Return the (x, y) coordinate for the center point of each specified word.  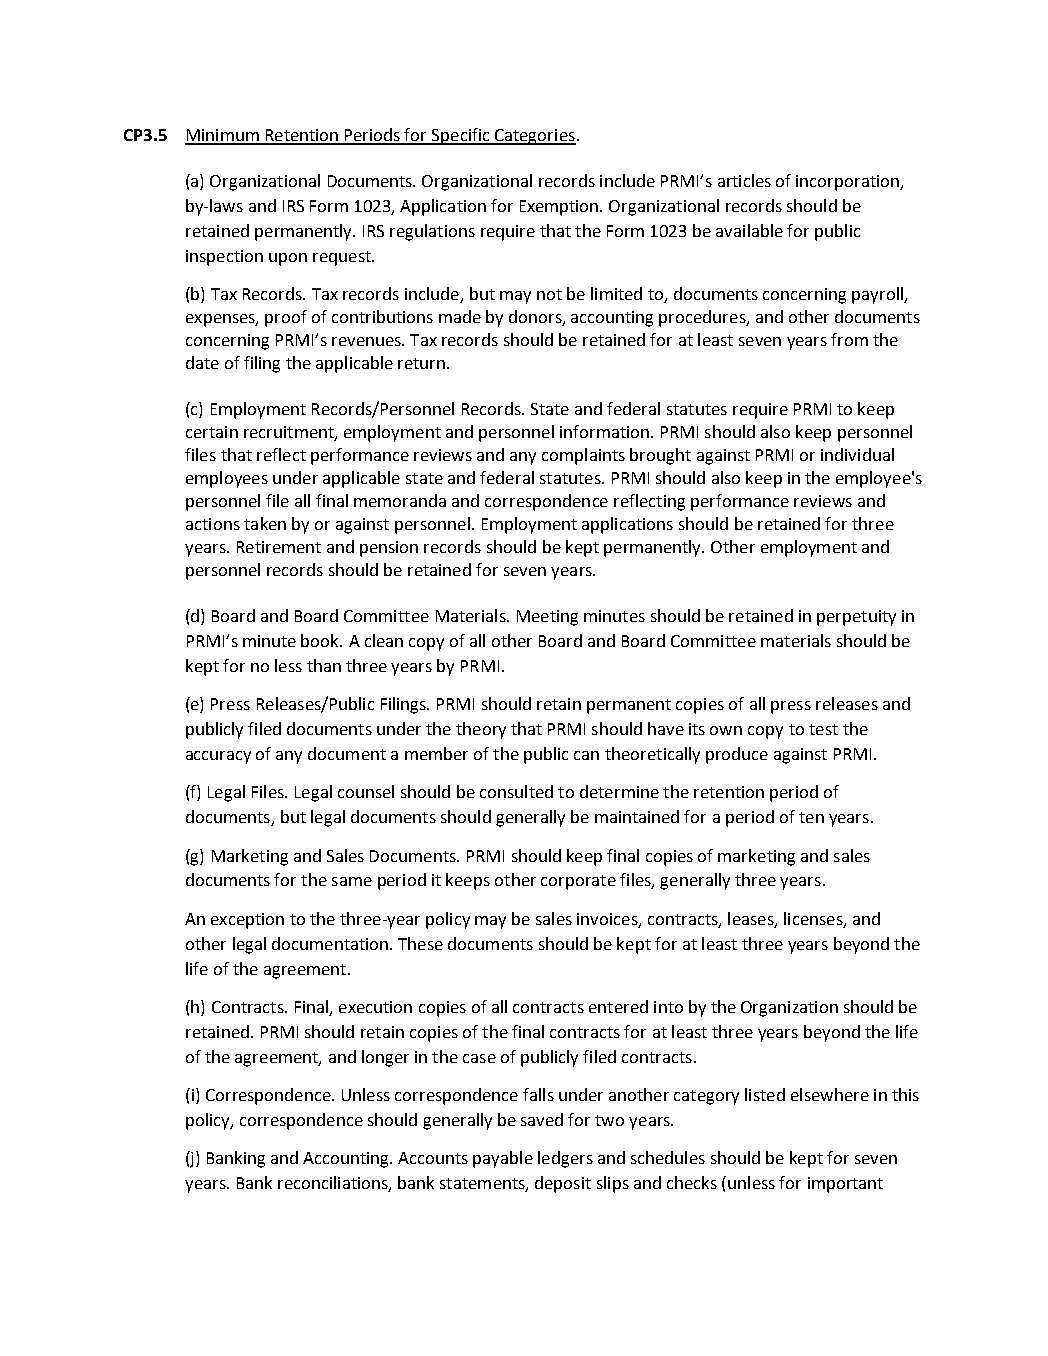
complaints (583, 456)
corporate (578, 882)
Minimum (223, 136)
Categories (534, 137)
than (324, 665)
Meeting (547, 618)
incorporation (849, 183)
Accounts (433, 1158)
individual (857, 454)
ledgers (565, 1159)
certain (212, 432)
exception (247, 921)
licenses (814, 919)
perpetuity (856, 618)
